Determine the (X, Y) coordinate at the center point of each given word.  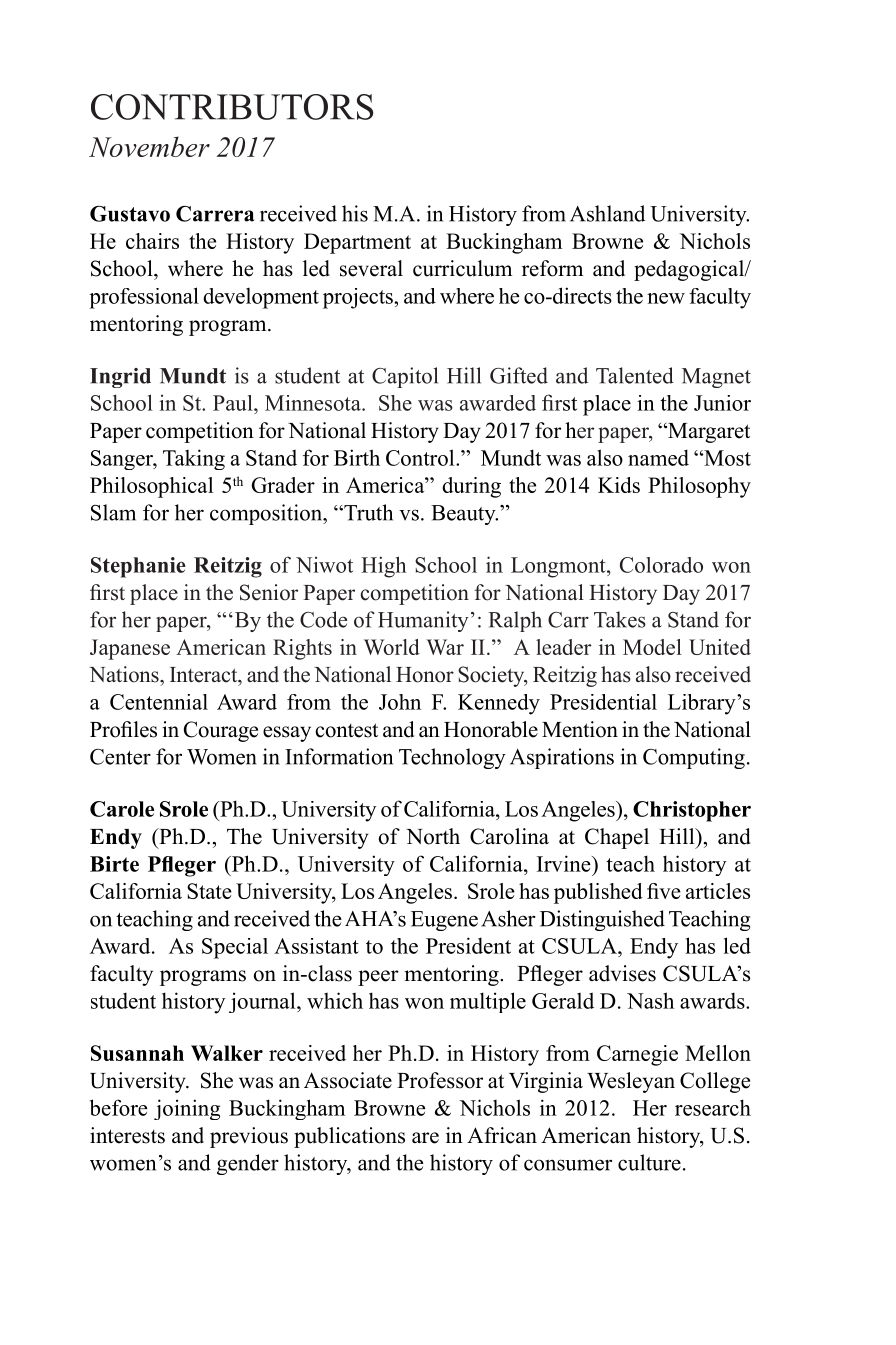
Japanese (130, 649)
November (149, 146)
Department (357, 243)
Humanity (423, 621)
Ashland (607, 213)
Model (652, 647)
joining (187, 1109)
